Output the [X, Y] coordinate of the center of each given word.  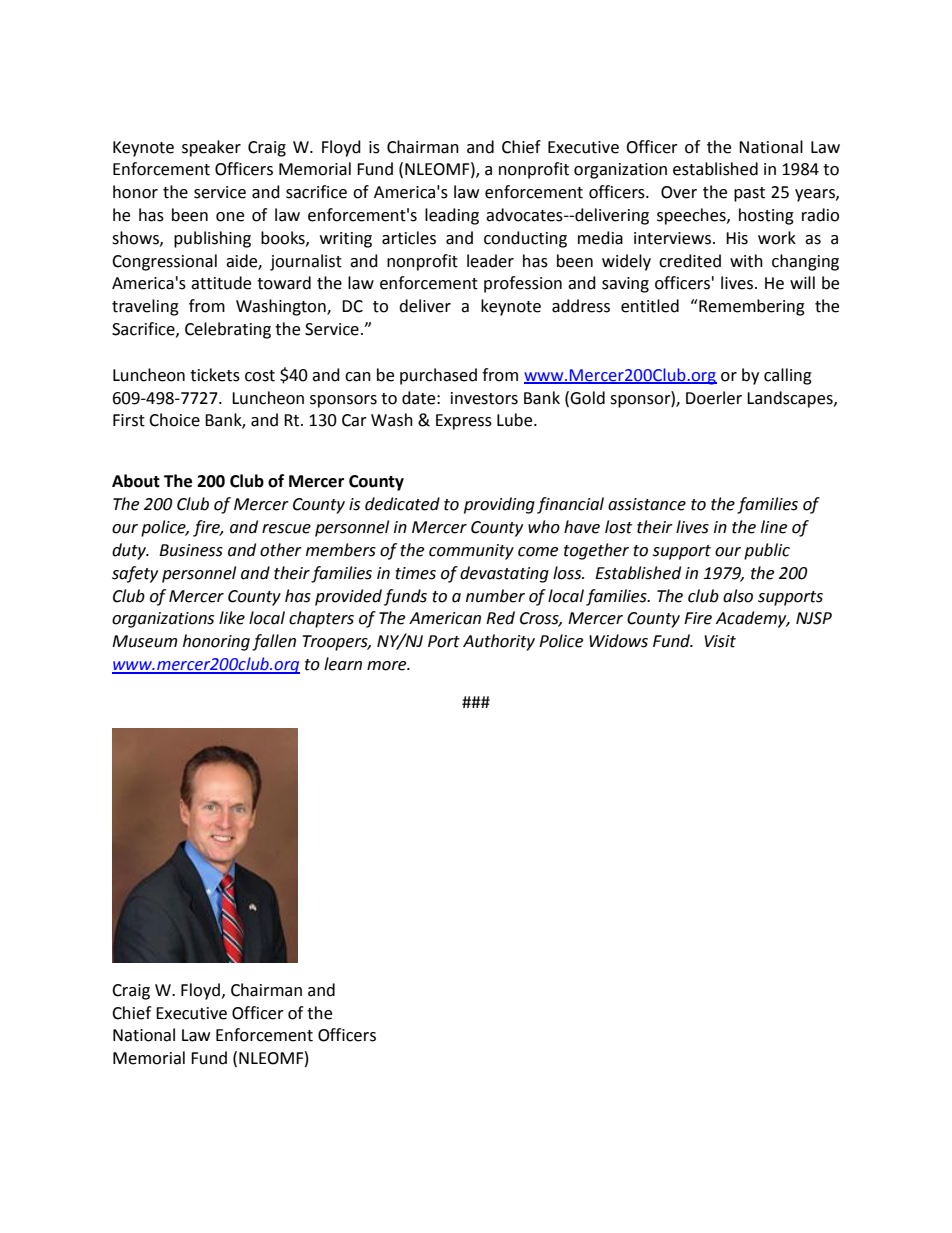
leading [452, 216]
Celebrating [228, 330]
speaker [211, 148]
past [749, 194]
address [581, 306]
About [136, 481]
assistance [647, 504]
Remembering [751, 307]
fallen [274, 642]
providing [499, 505]
